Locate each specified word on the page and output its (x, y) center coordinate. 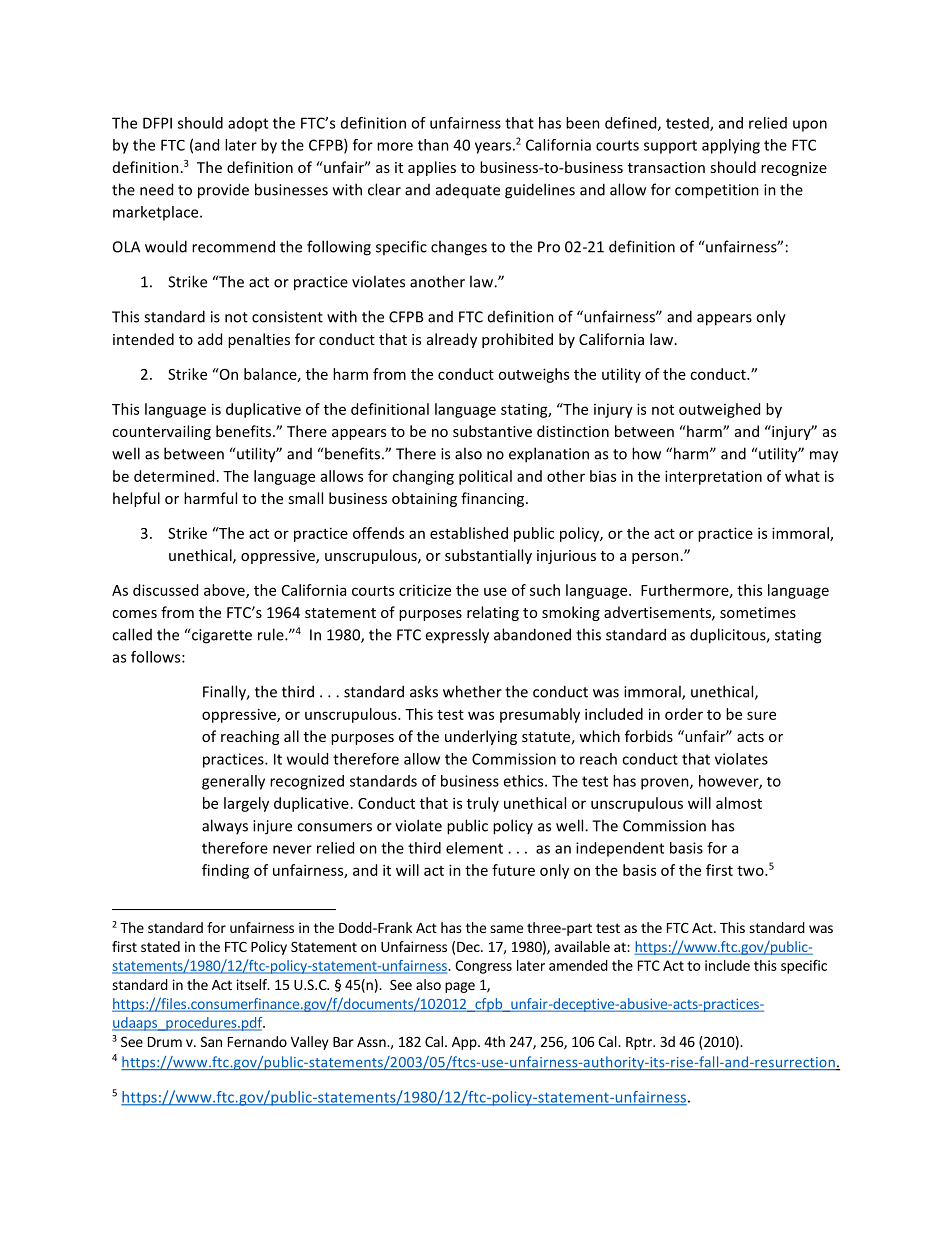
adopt (248, 124)
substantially (488, 556)
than (433, 145)
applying (731, 146)
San (211, 1041)
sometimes (758, 612)
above (225, 591)
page (460, 987)
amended (578, 965)
